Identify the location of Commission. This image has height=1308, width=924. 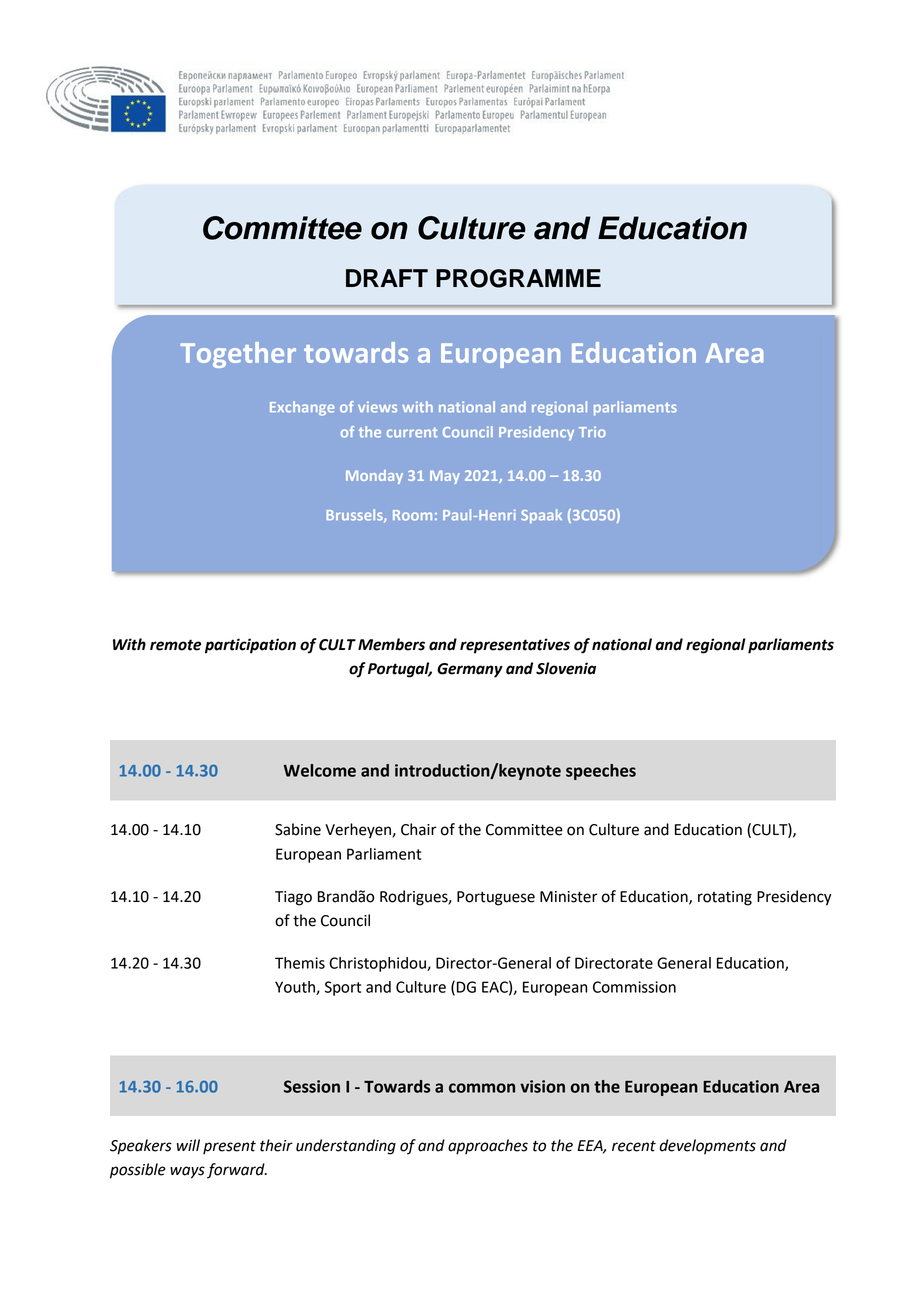
(634, 987).
